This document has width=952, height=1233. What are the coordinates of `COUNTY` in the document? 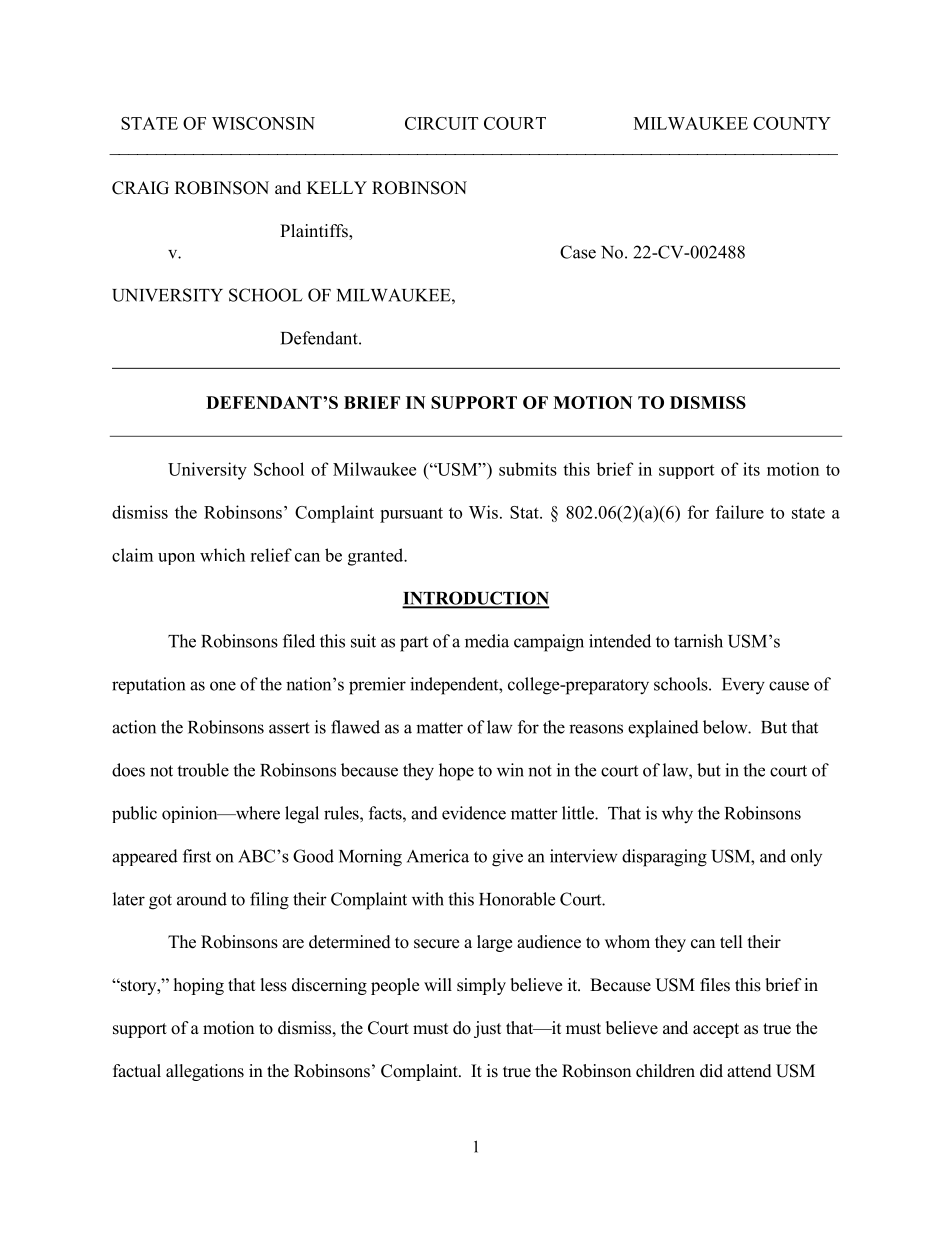 It's located at (792, 123).
